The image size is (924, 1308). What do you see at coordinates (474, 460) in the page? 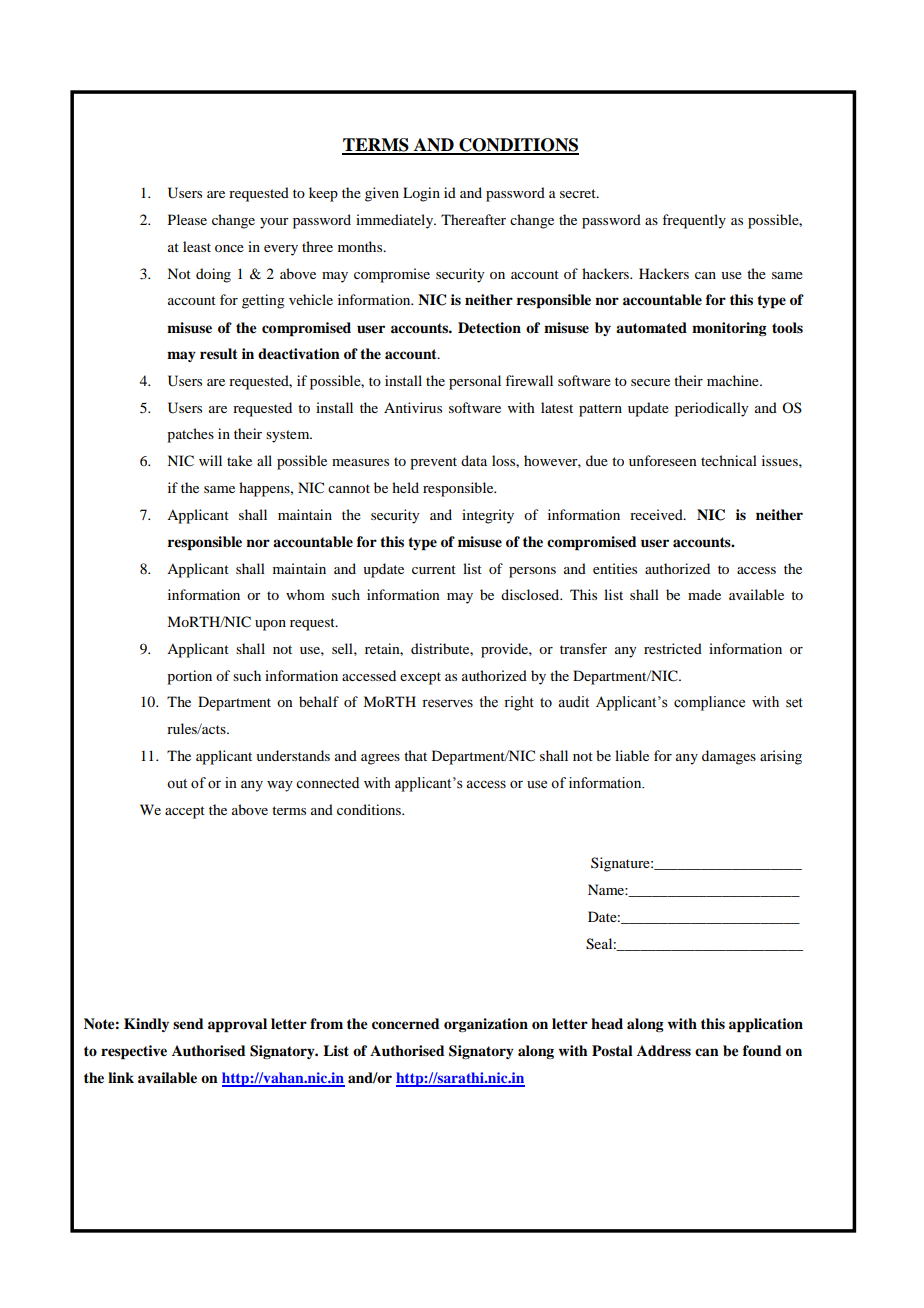
I see `data` at bounding box center [474, 460].
